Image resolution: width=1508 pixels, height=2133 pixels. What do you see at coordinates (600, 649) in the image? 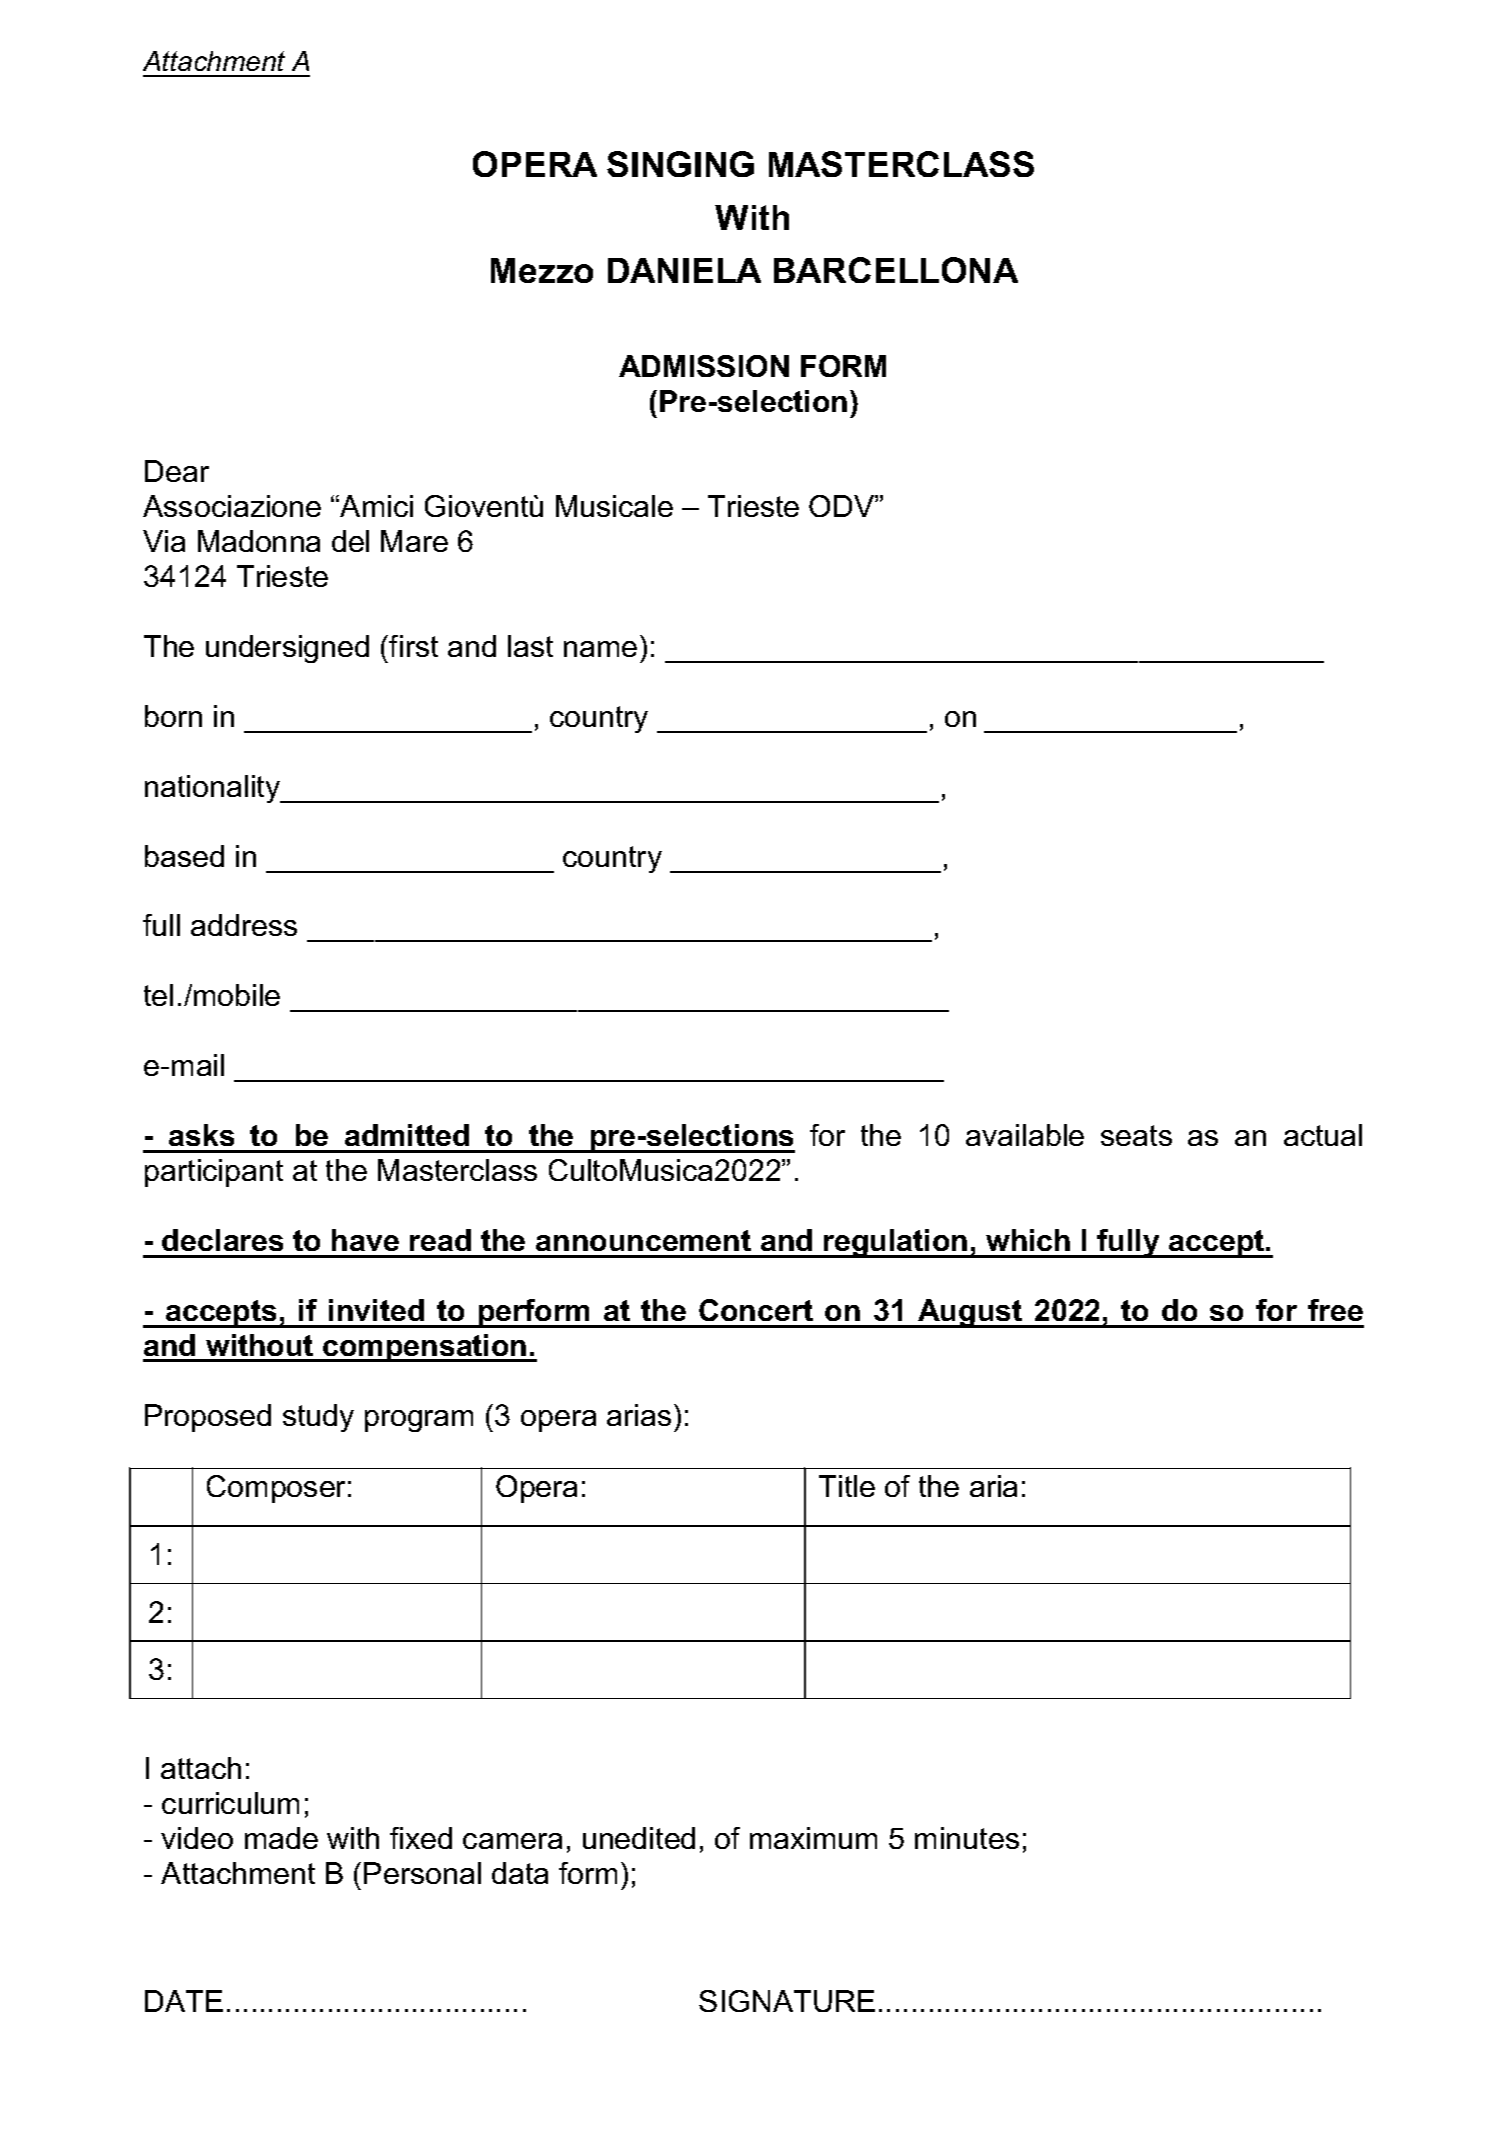
I see `name` at bounding box center [600, 649].
